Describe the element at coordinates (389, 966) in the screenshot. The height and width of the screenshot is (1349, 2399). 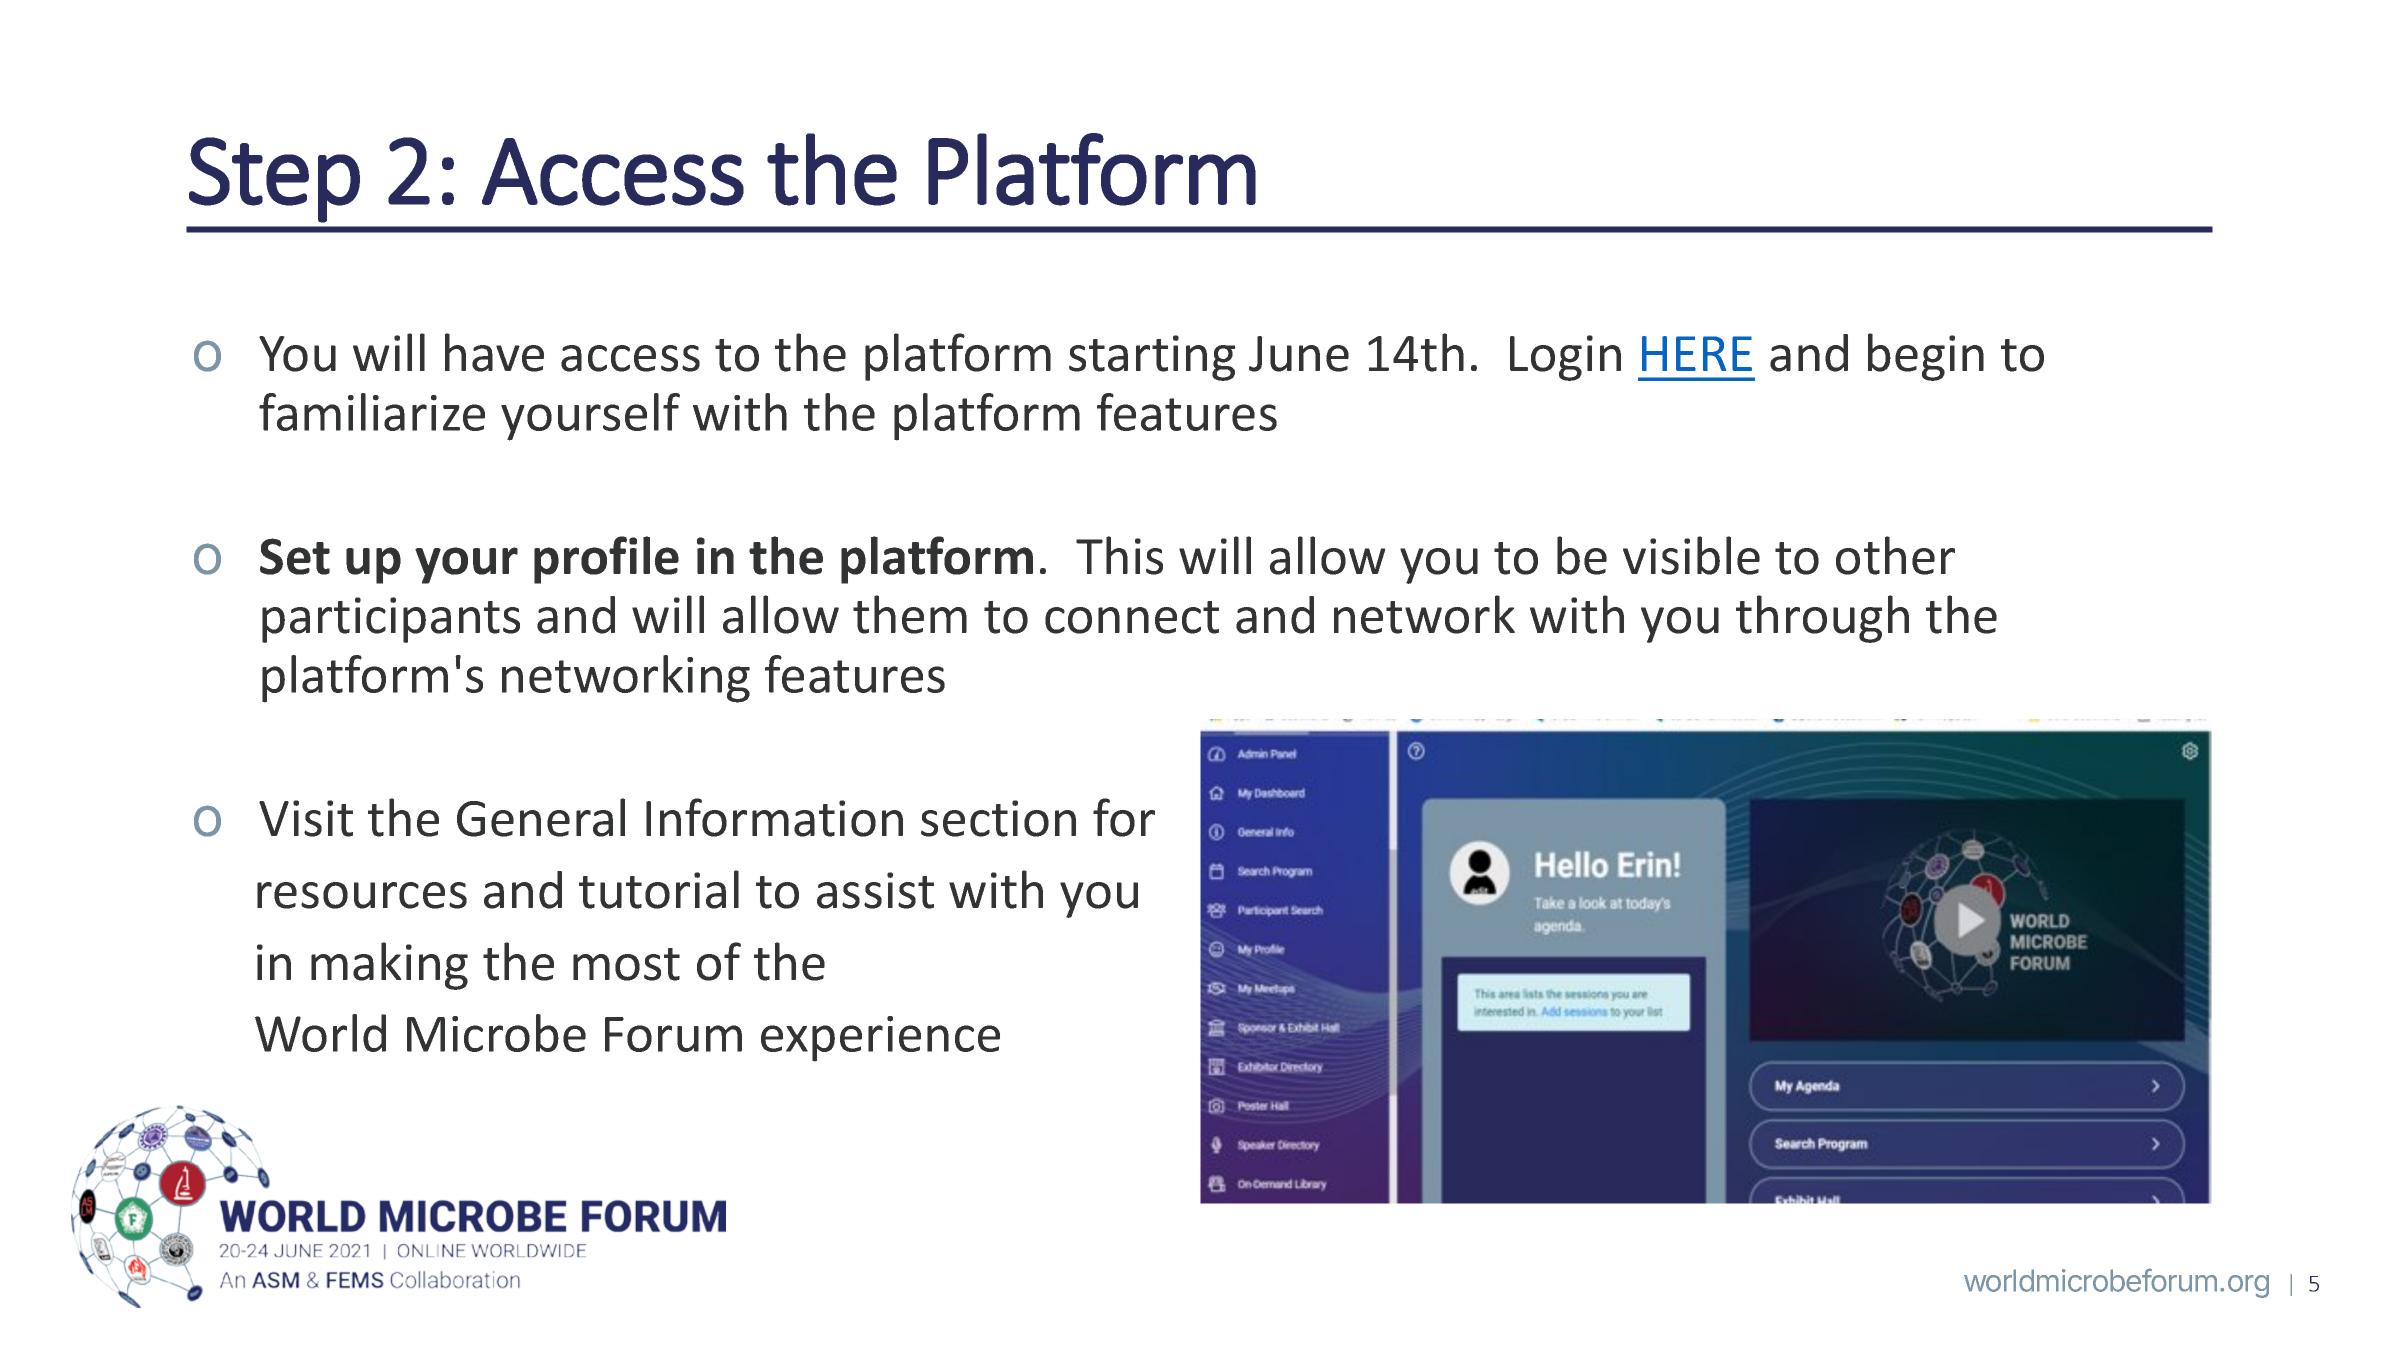
I see `making` at that location.
